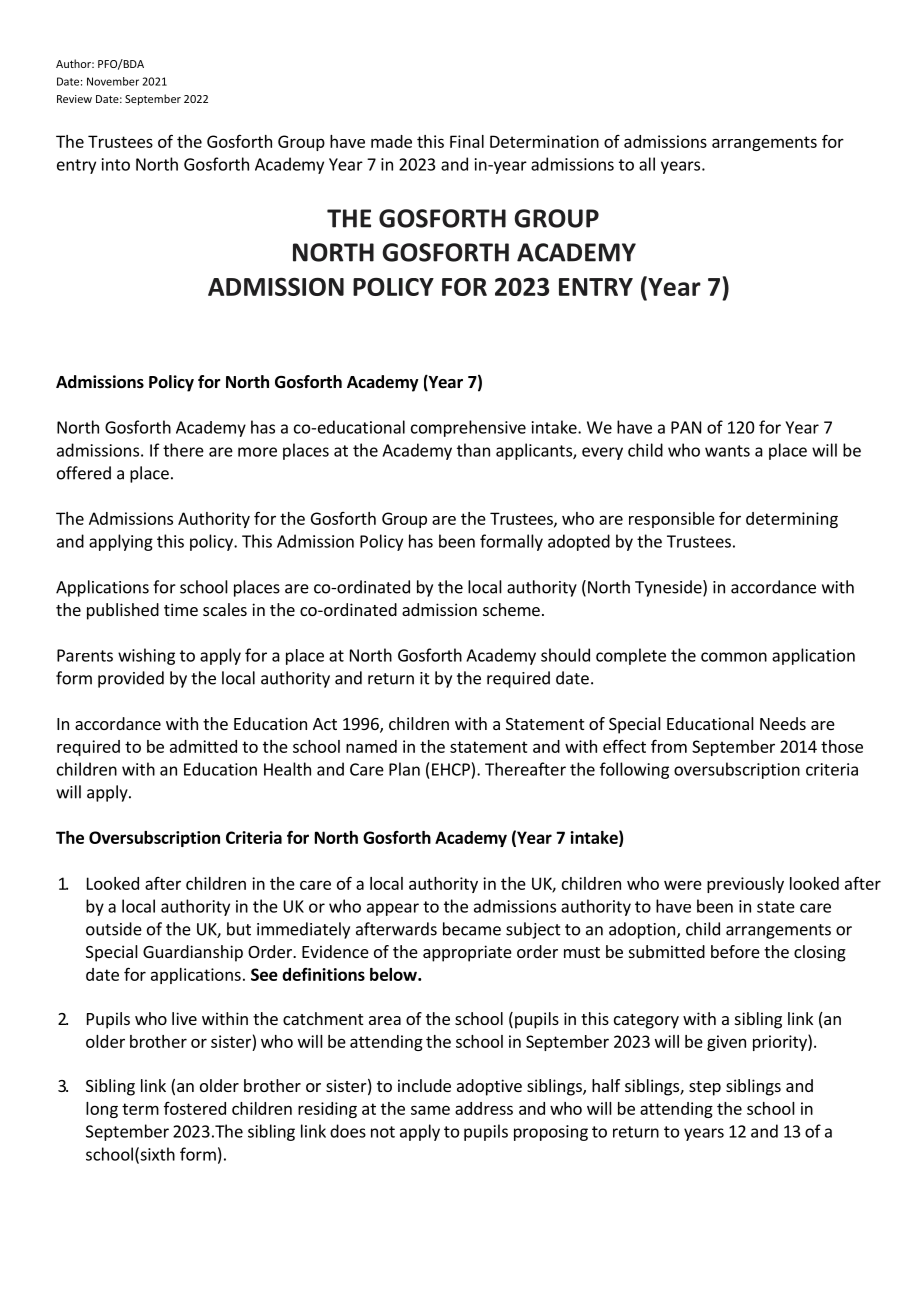 This page has width=924, height=1310. What do you see at coordinates (391, 141) in the page?
I see `made` at bounding box center [391, 141].
